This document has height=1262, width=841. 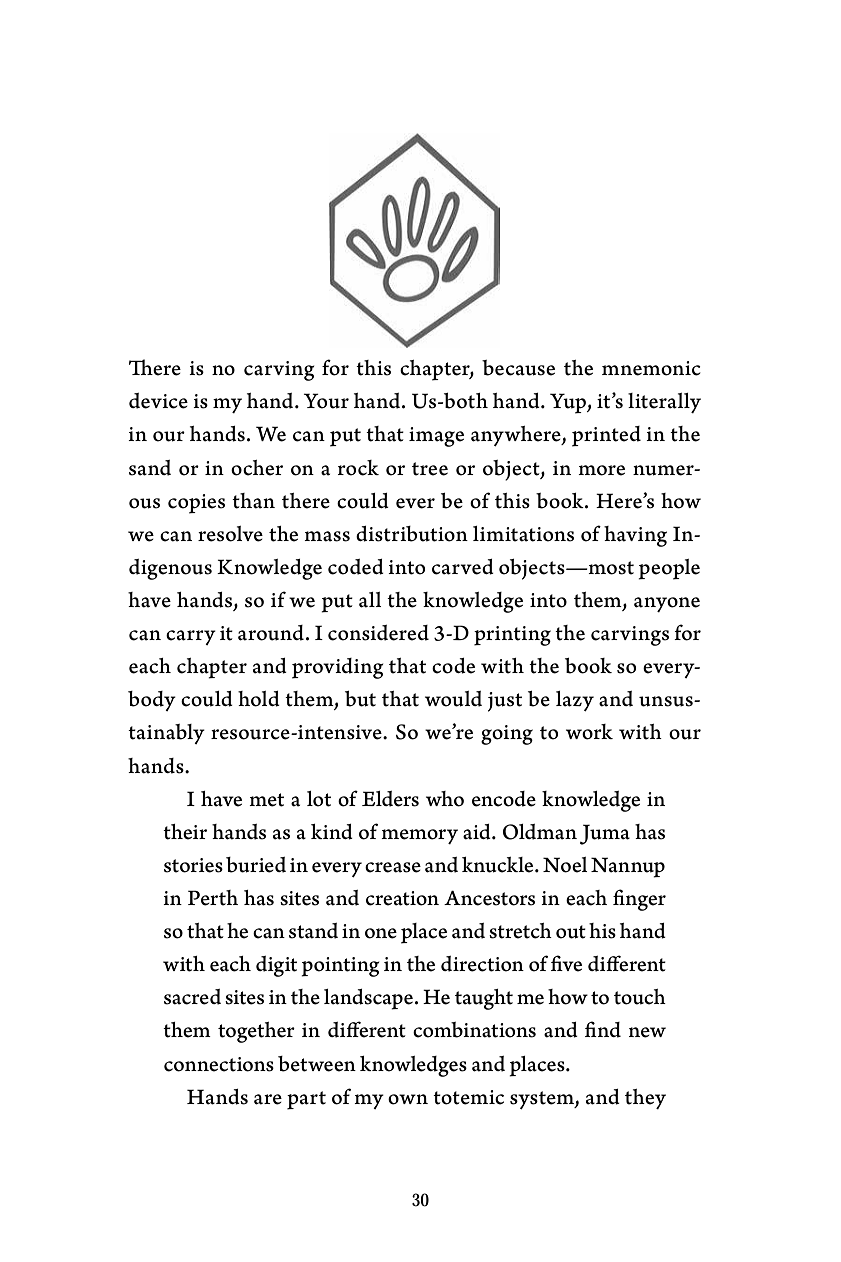 What do you see at coordinates (436, 437) in the document?
I see `image` at bounding box center [436, 437].
